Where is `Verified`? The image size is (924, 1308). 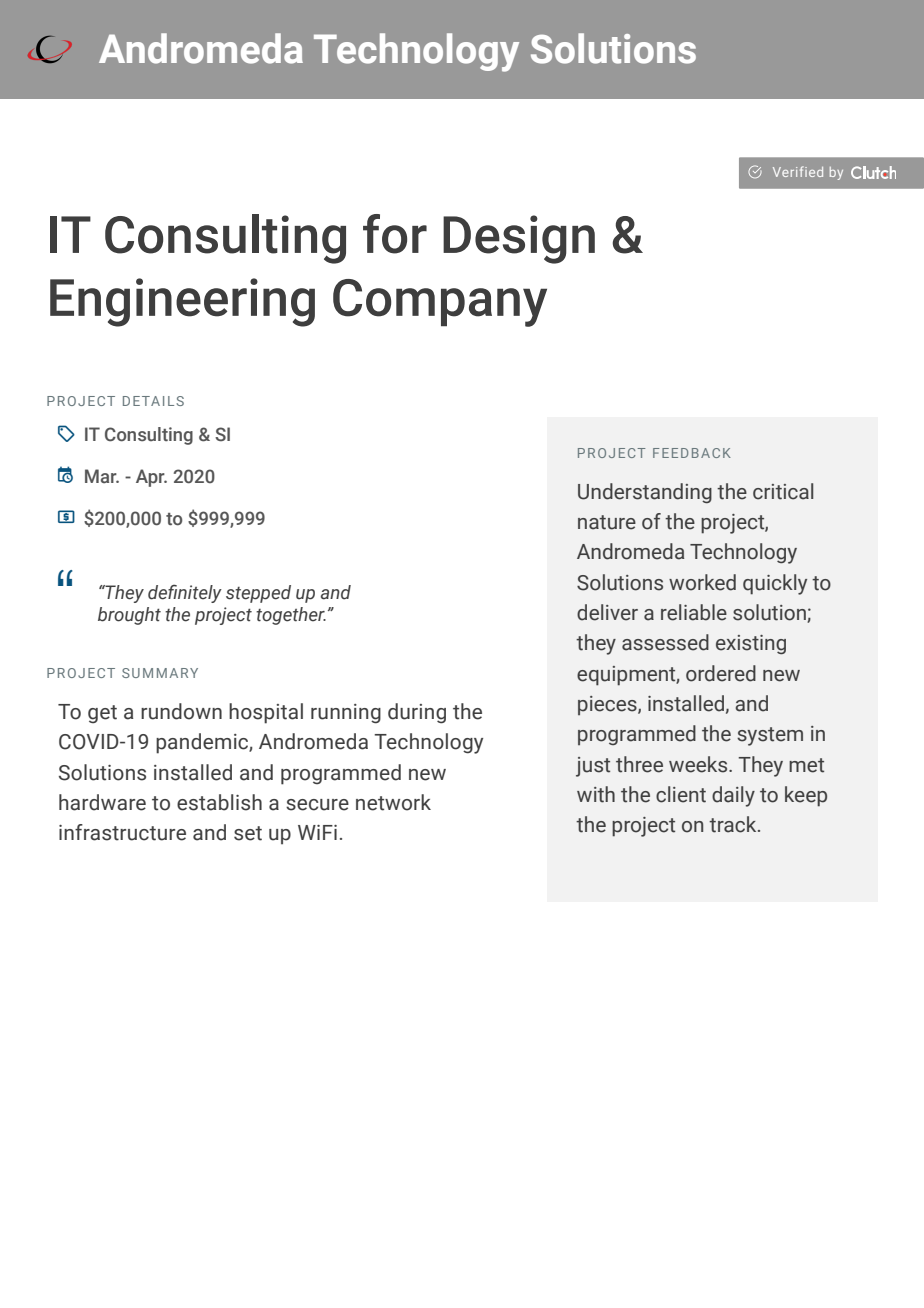 Verified is located at coordinates (798, 171).
